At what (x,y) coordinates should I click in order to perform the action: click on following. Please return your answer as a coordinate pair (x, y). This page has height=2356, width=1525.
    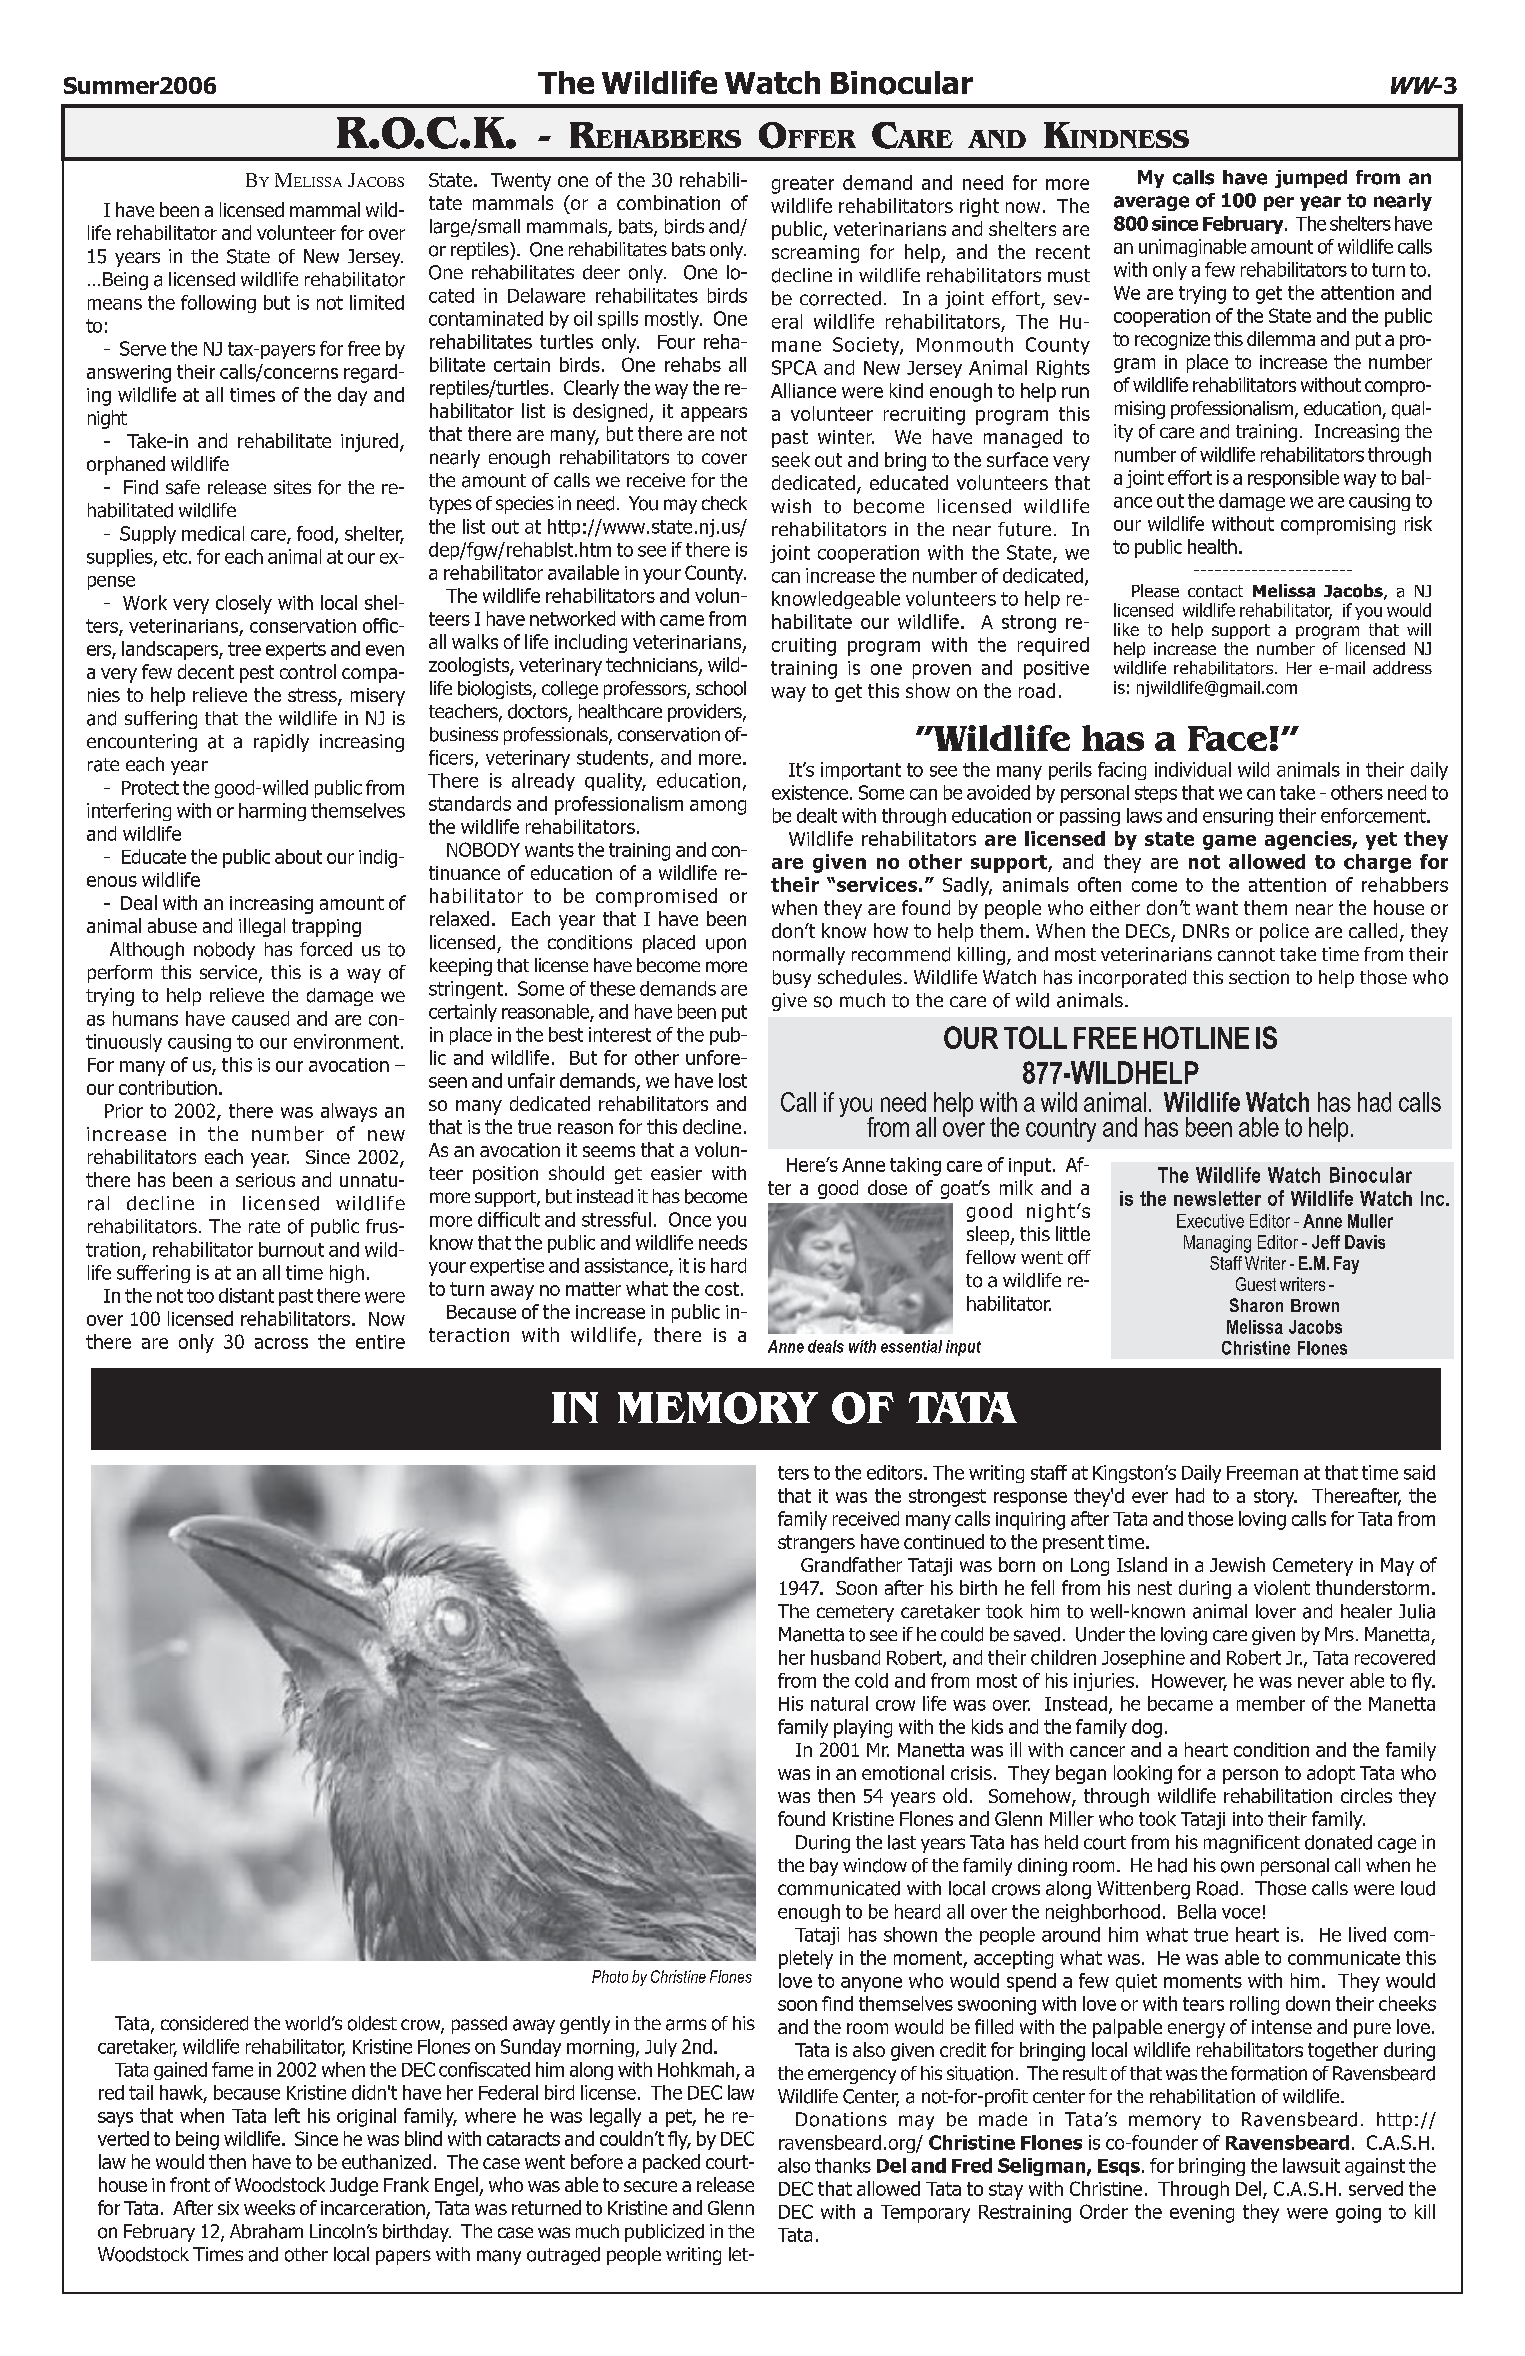
    Looking at the image, I should click on (218, 304).
